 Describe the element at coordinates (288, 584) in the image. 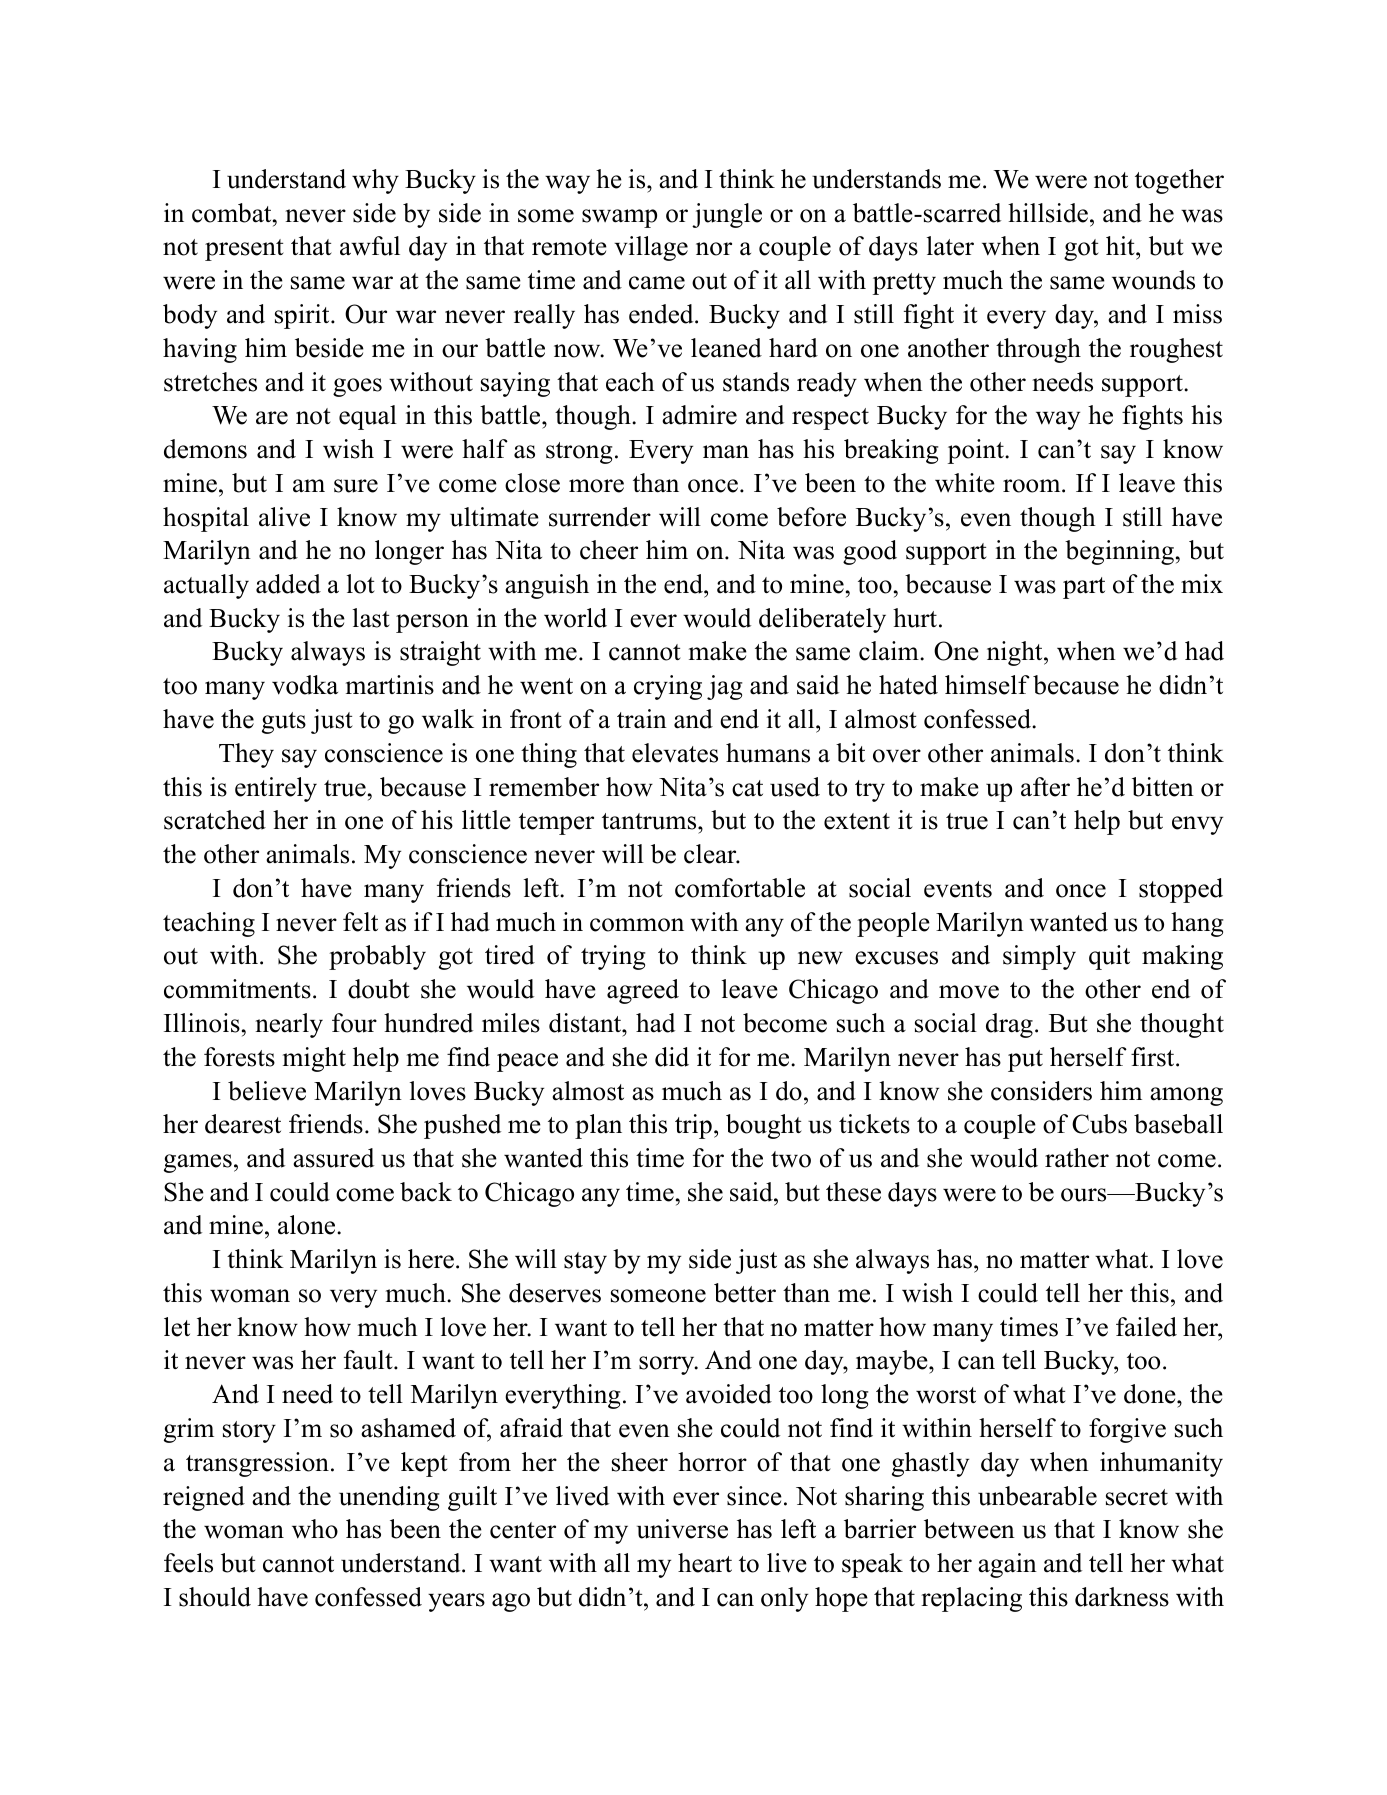

I see `added` at that location.
